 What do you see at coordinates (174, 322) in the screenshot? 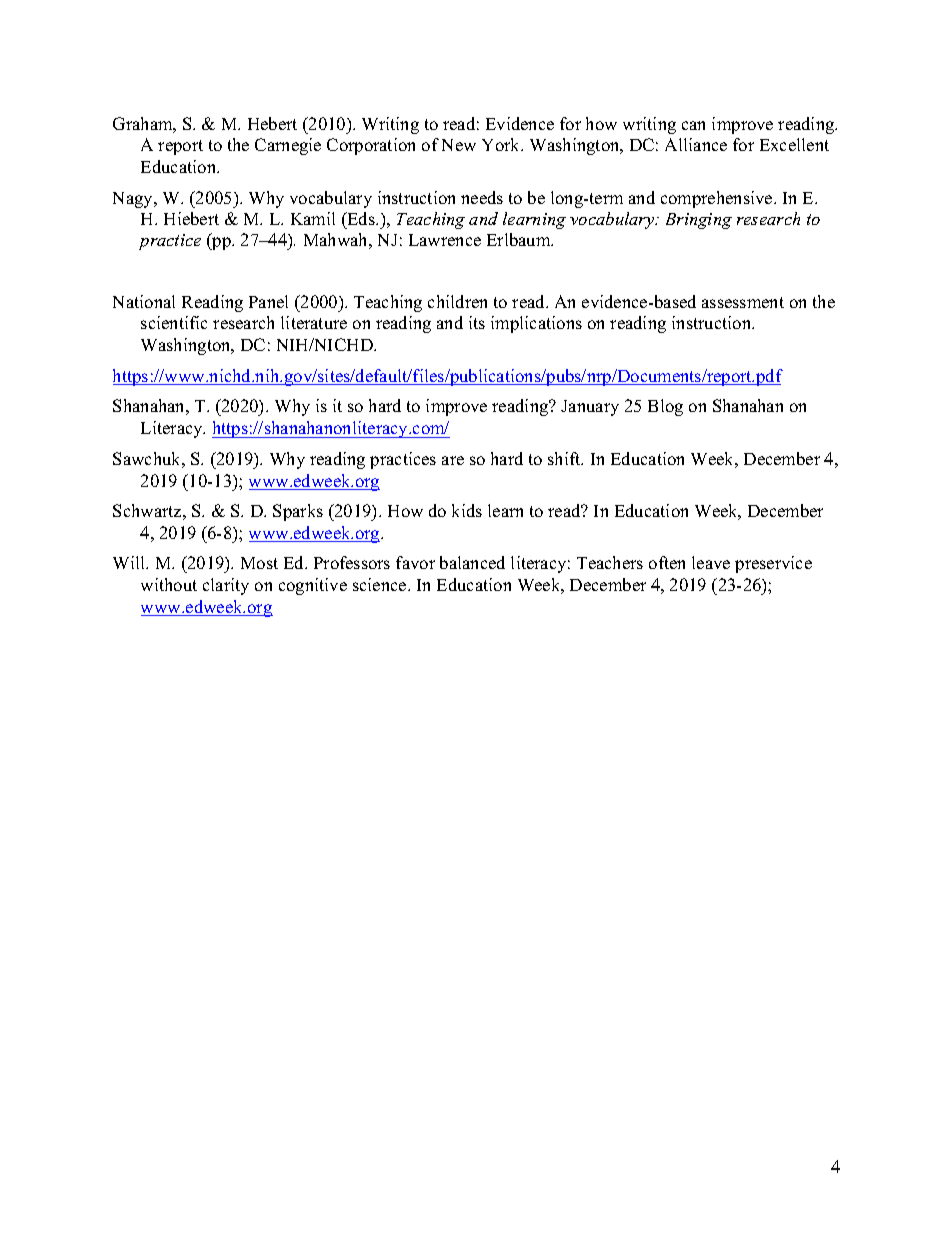
I see `scientific` at bounding box center [174, 322].
